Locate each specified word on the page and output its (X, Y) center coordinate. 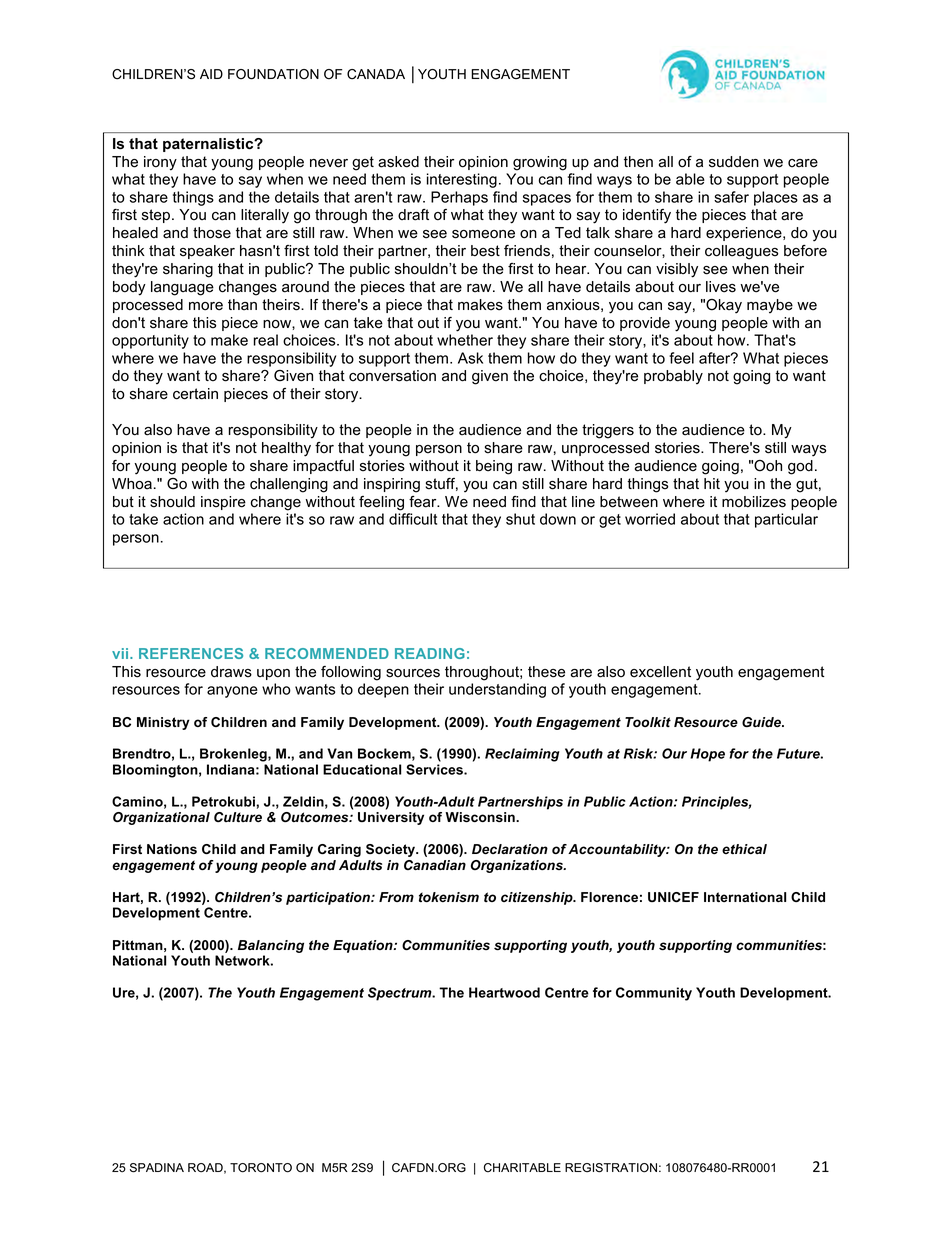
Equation (364, 946)
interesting (462, 180)
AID (211, 74)
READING (430, 653)
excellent (660, 672)
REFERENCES (191, 653)
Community (654, 994)
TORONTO (261, 1168)
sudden (734, 162)
